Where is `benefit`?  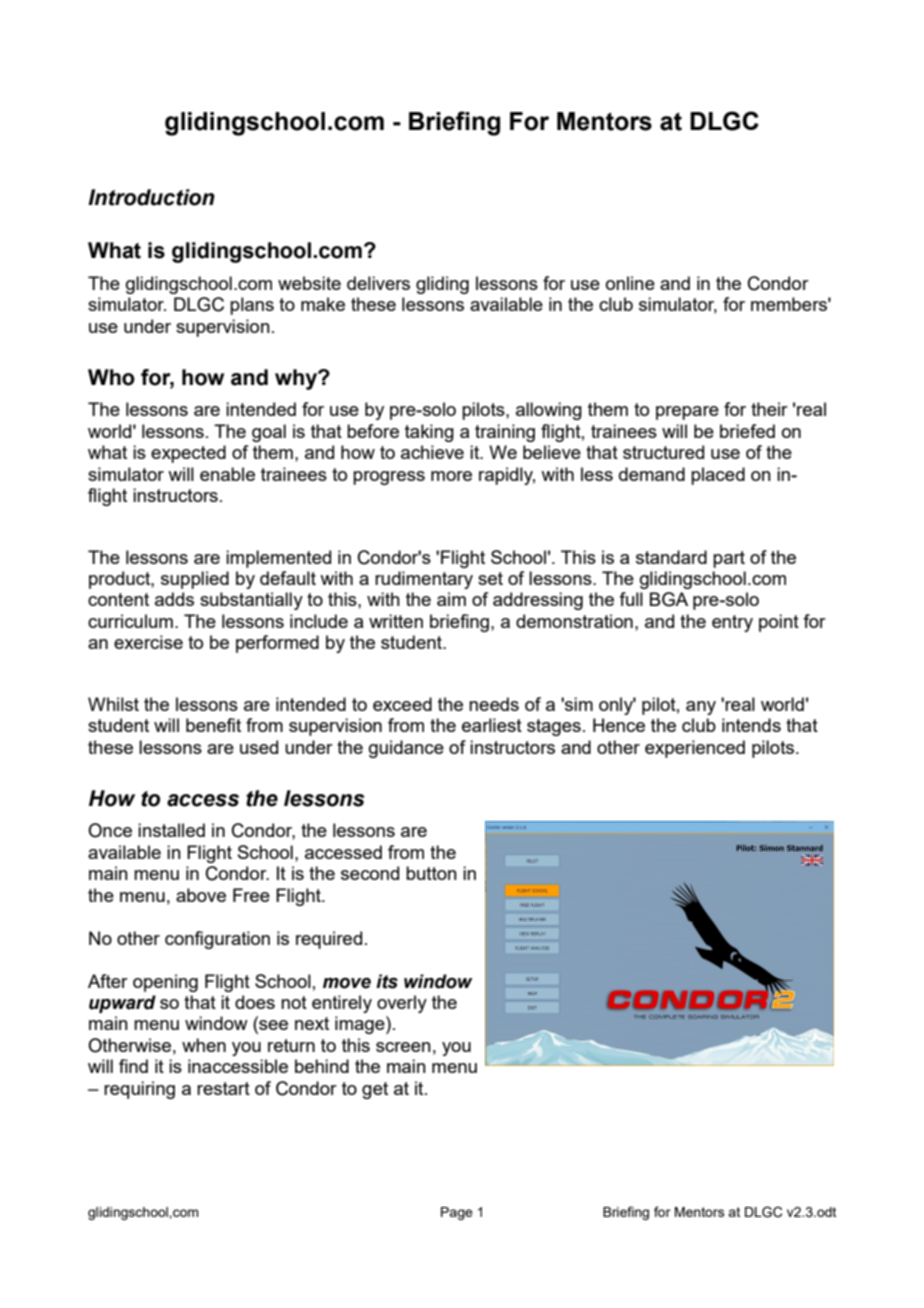
benefit is located at coordinates (213, 725).
